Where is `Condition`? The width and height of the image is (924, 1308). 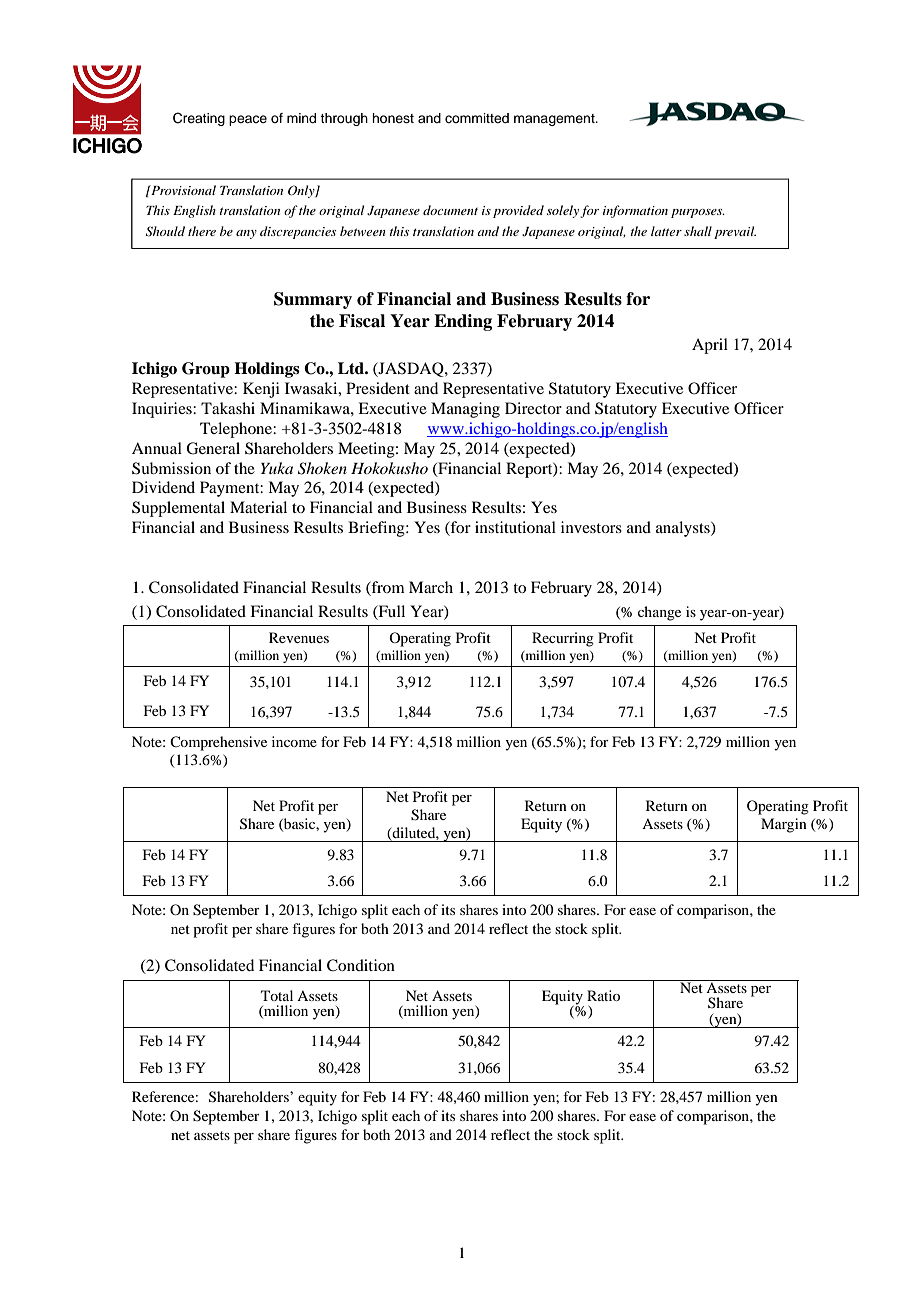 Condition is located at coordinates (361, 965).
